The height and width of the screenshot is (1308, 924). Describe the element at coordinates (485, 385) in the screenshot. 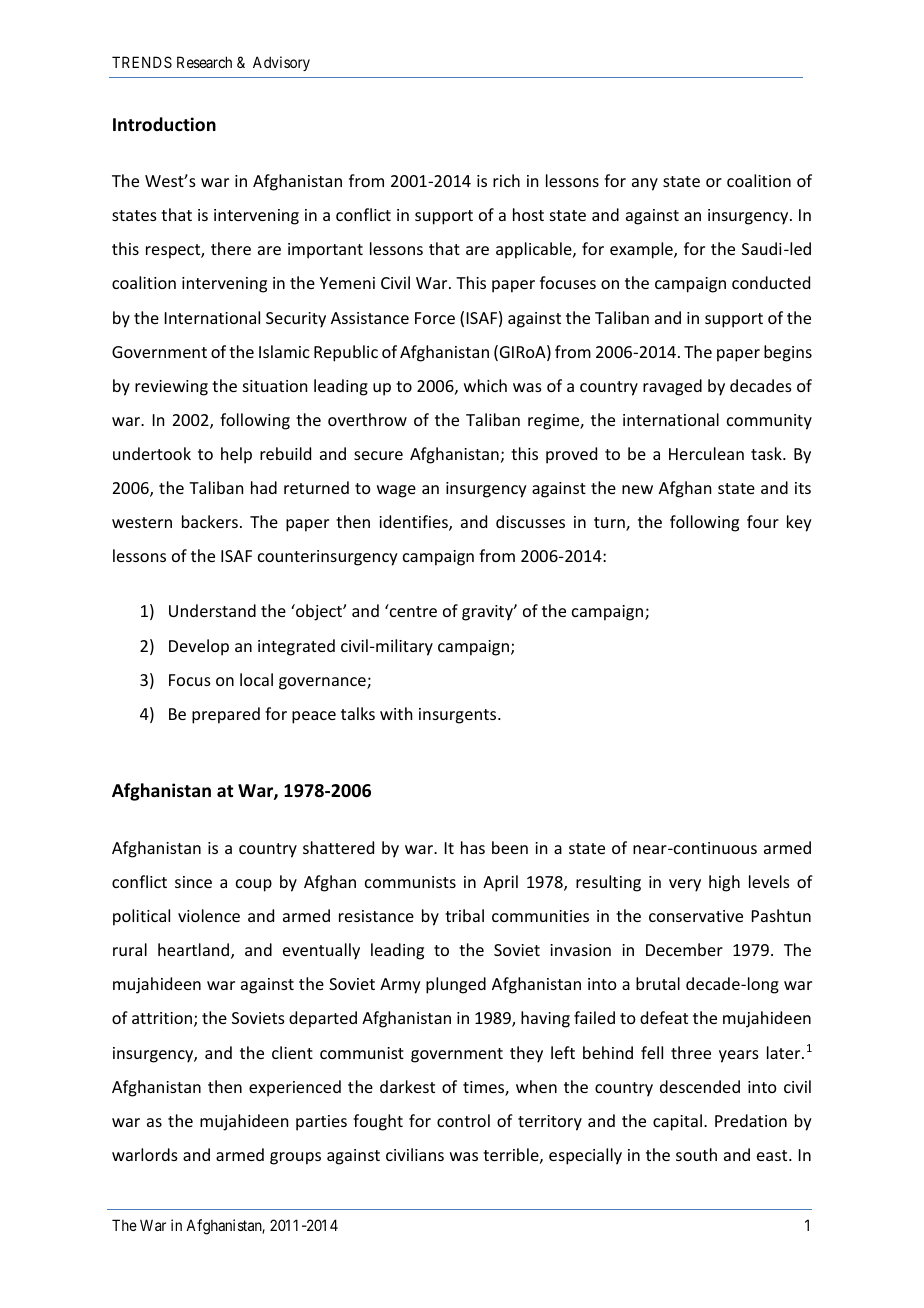

I see `which` at that location.
